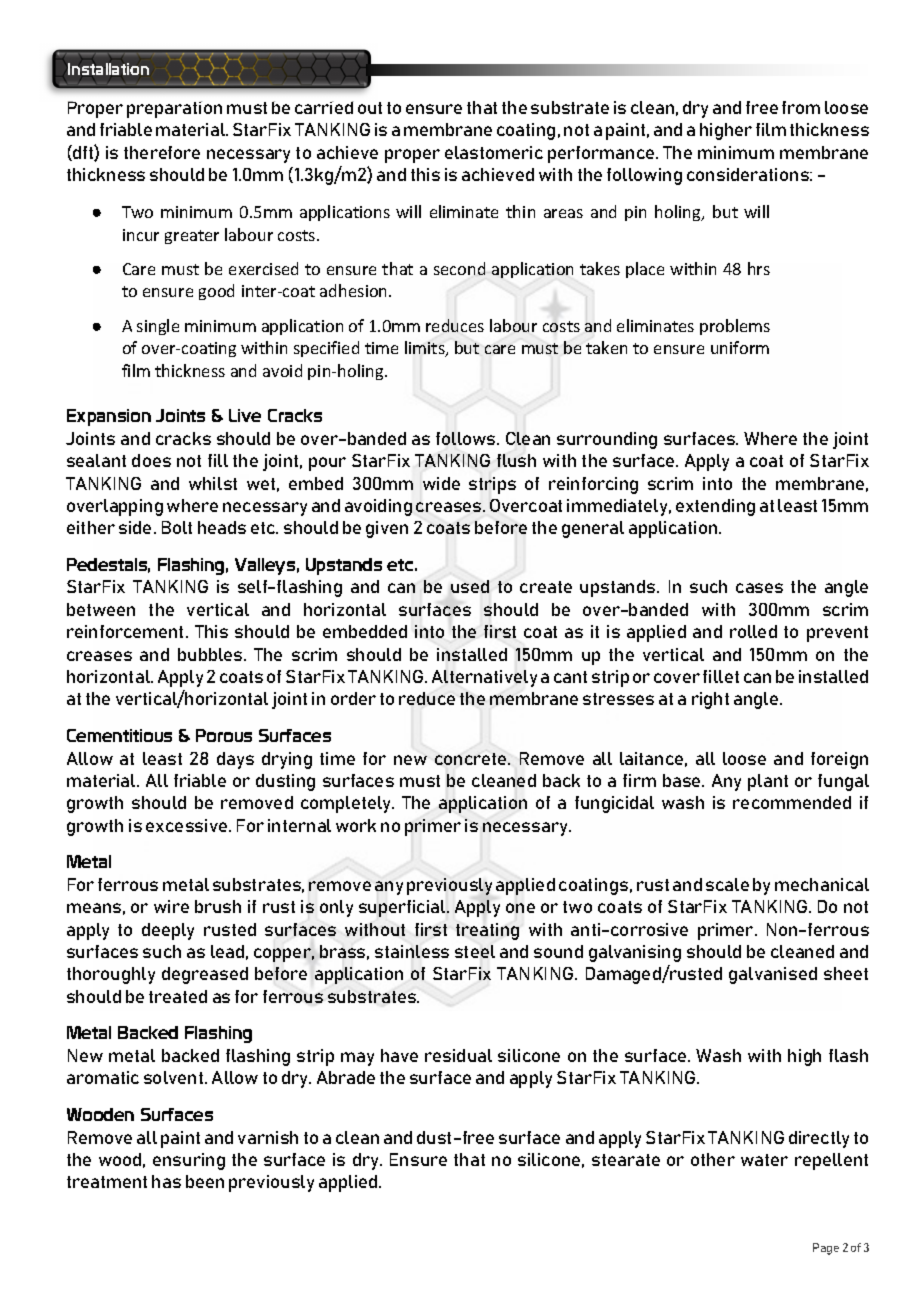 Image resolution: width=924 pixels, height=1308 pixels. I want to click on excessive, so click(188, 825).
